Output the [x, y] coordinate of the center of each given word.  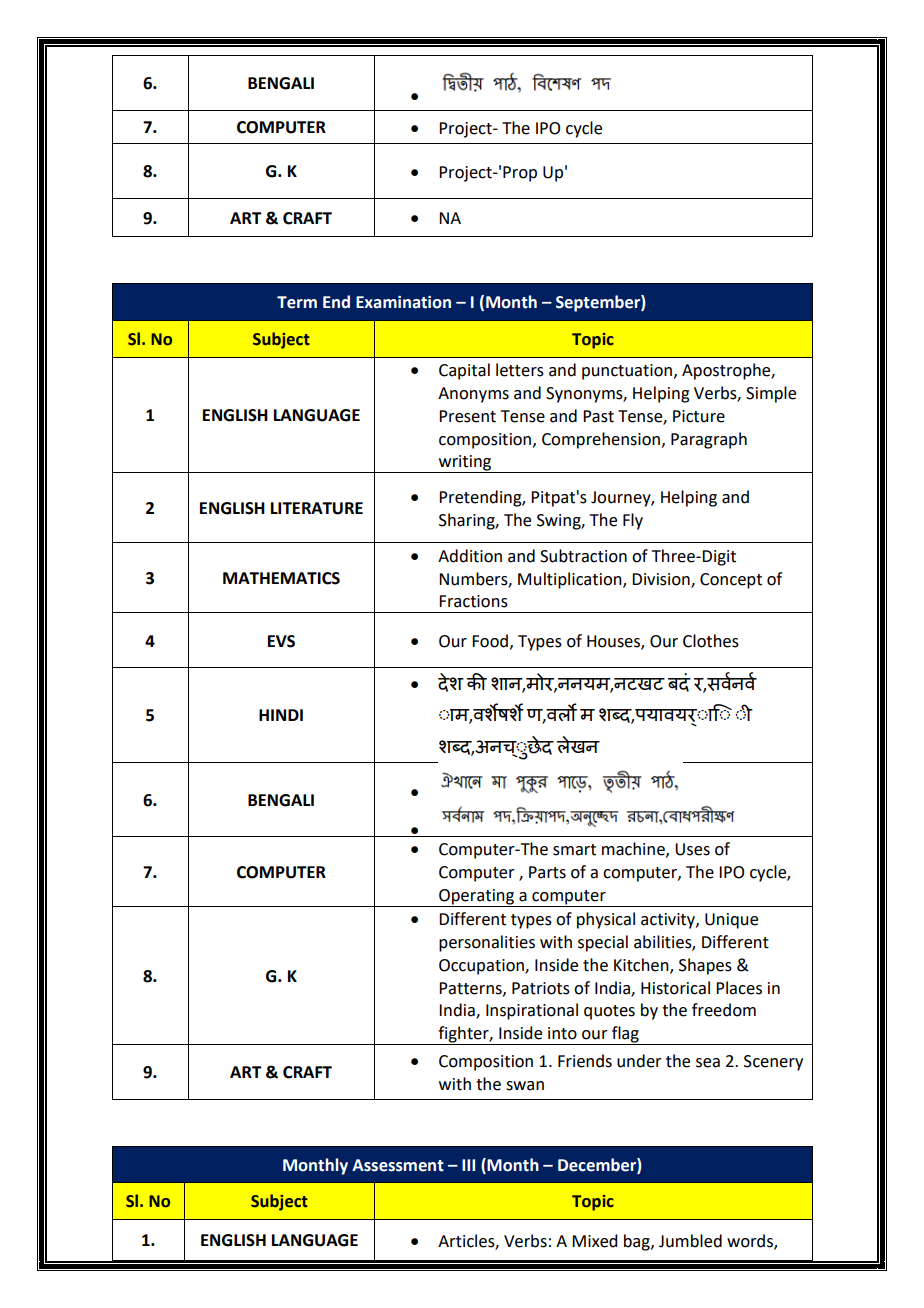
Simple [771, 394]
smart [574, 850]
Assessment [398, 1165]
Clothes [711, 641]
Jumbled [690, 1241]
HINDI [281, 715]
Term [297, 302]
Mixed [594, 1241]
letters [520, 370]
